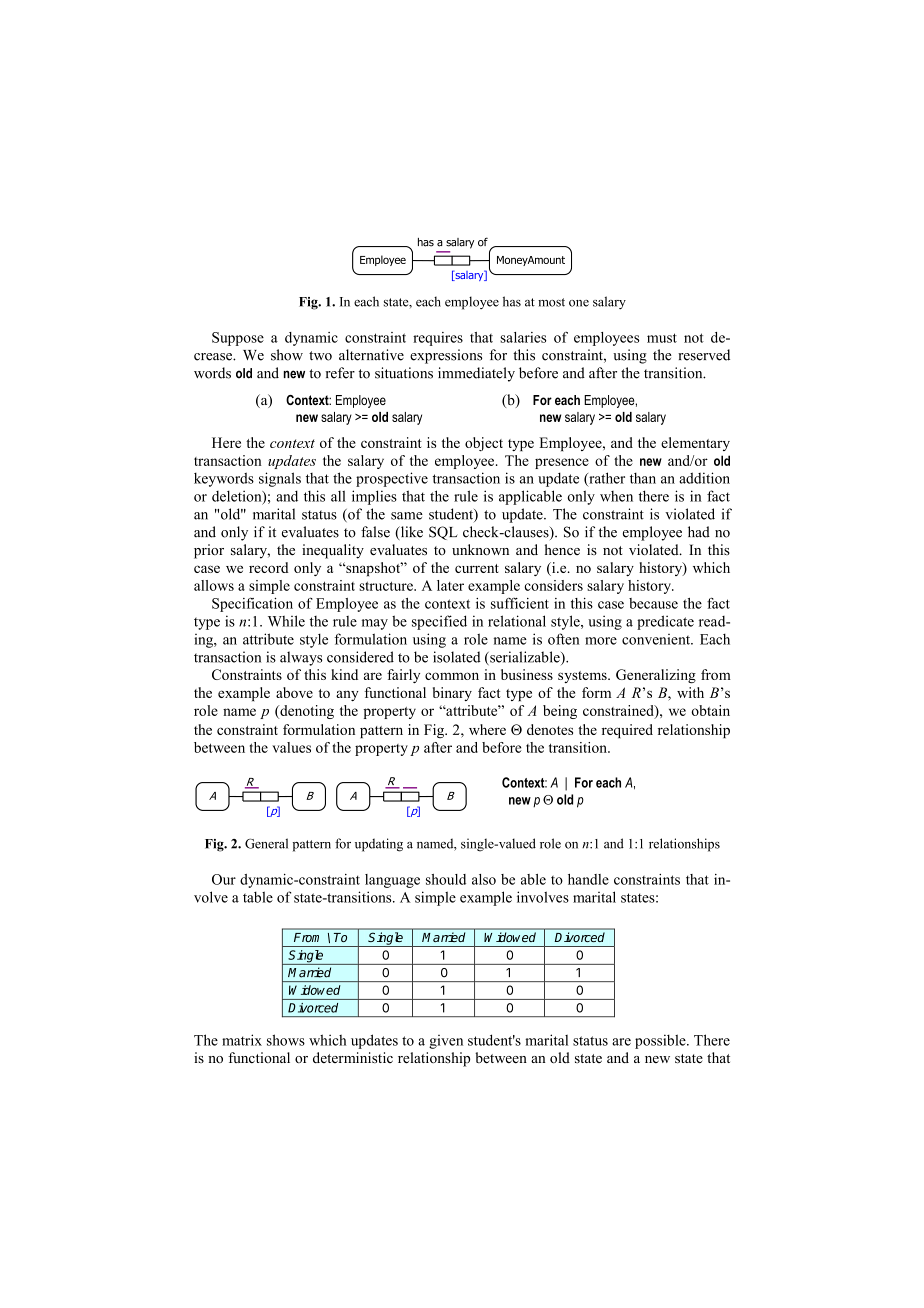 The height and width of the screenshot is (1308, 924). Describe the element at coordinates (452, 676) in the screenshot. I see `common` at that location.
